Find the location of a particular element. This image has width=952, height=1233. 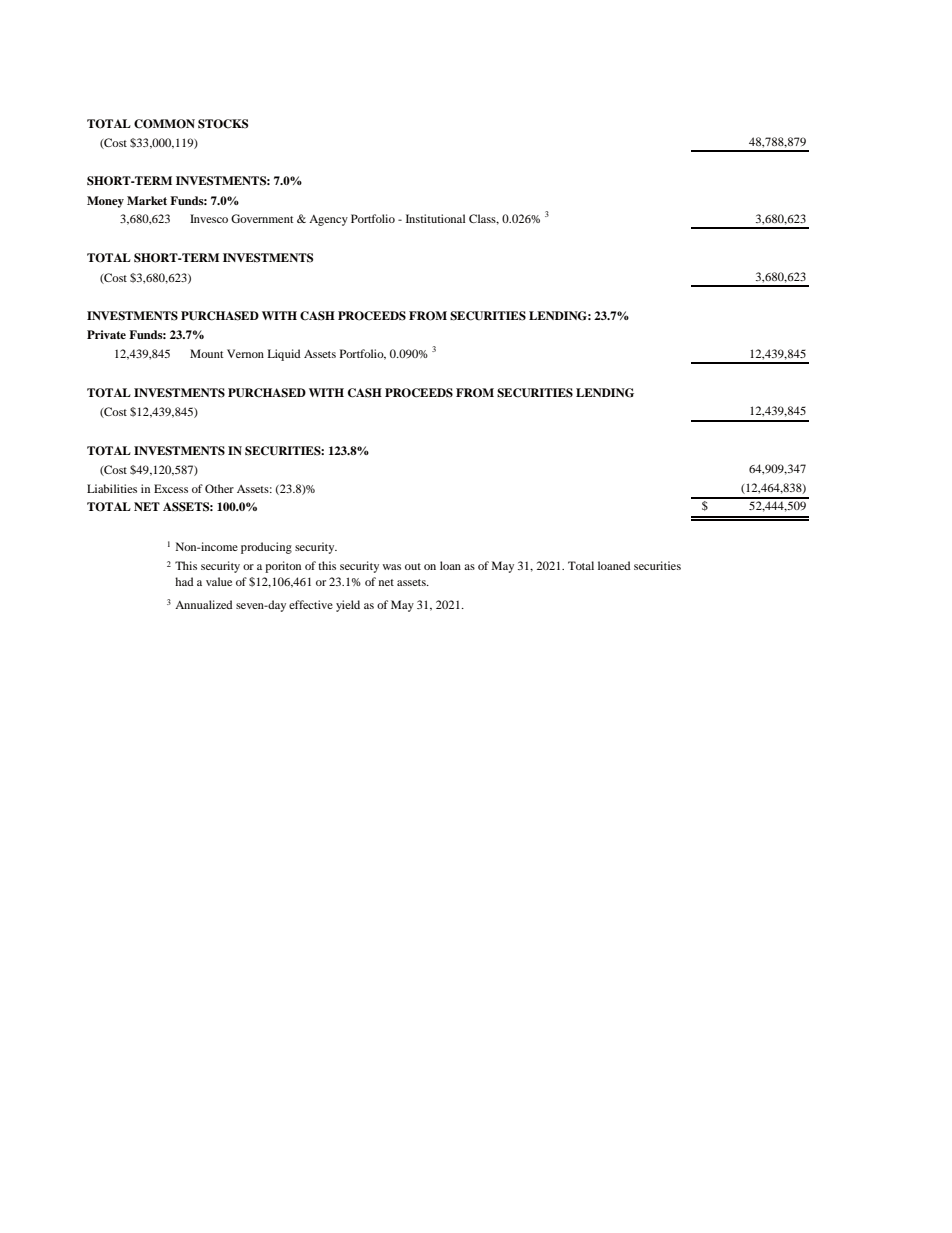

Agency is located at coordinates (328, 220).
